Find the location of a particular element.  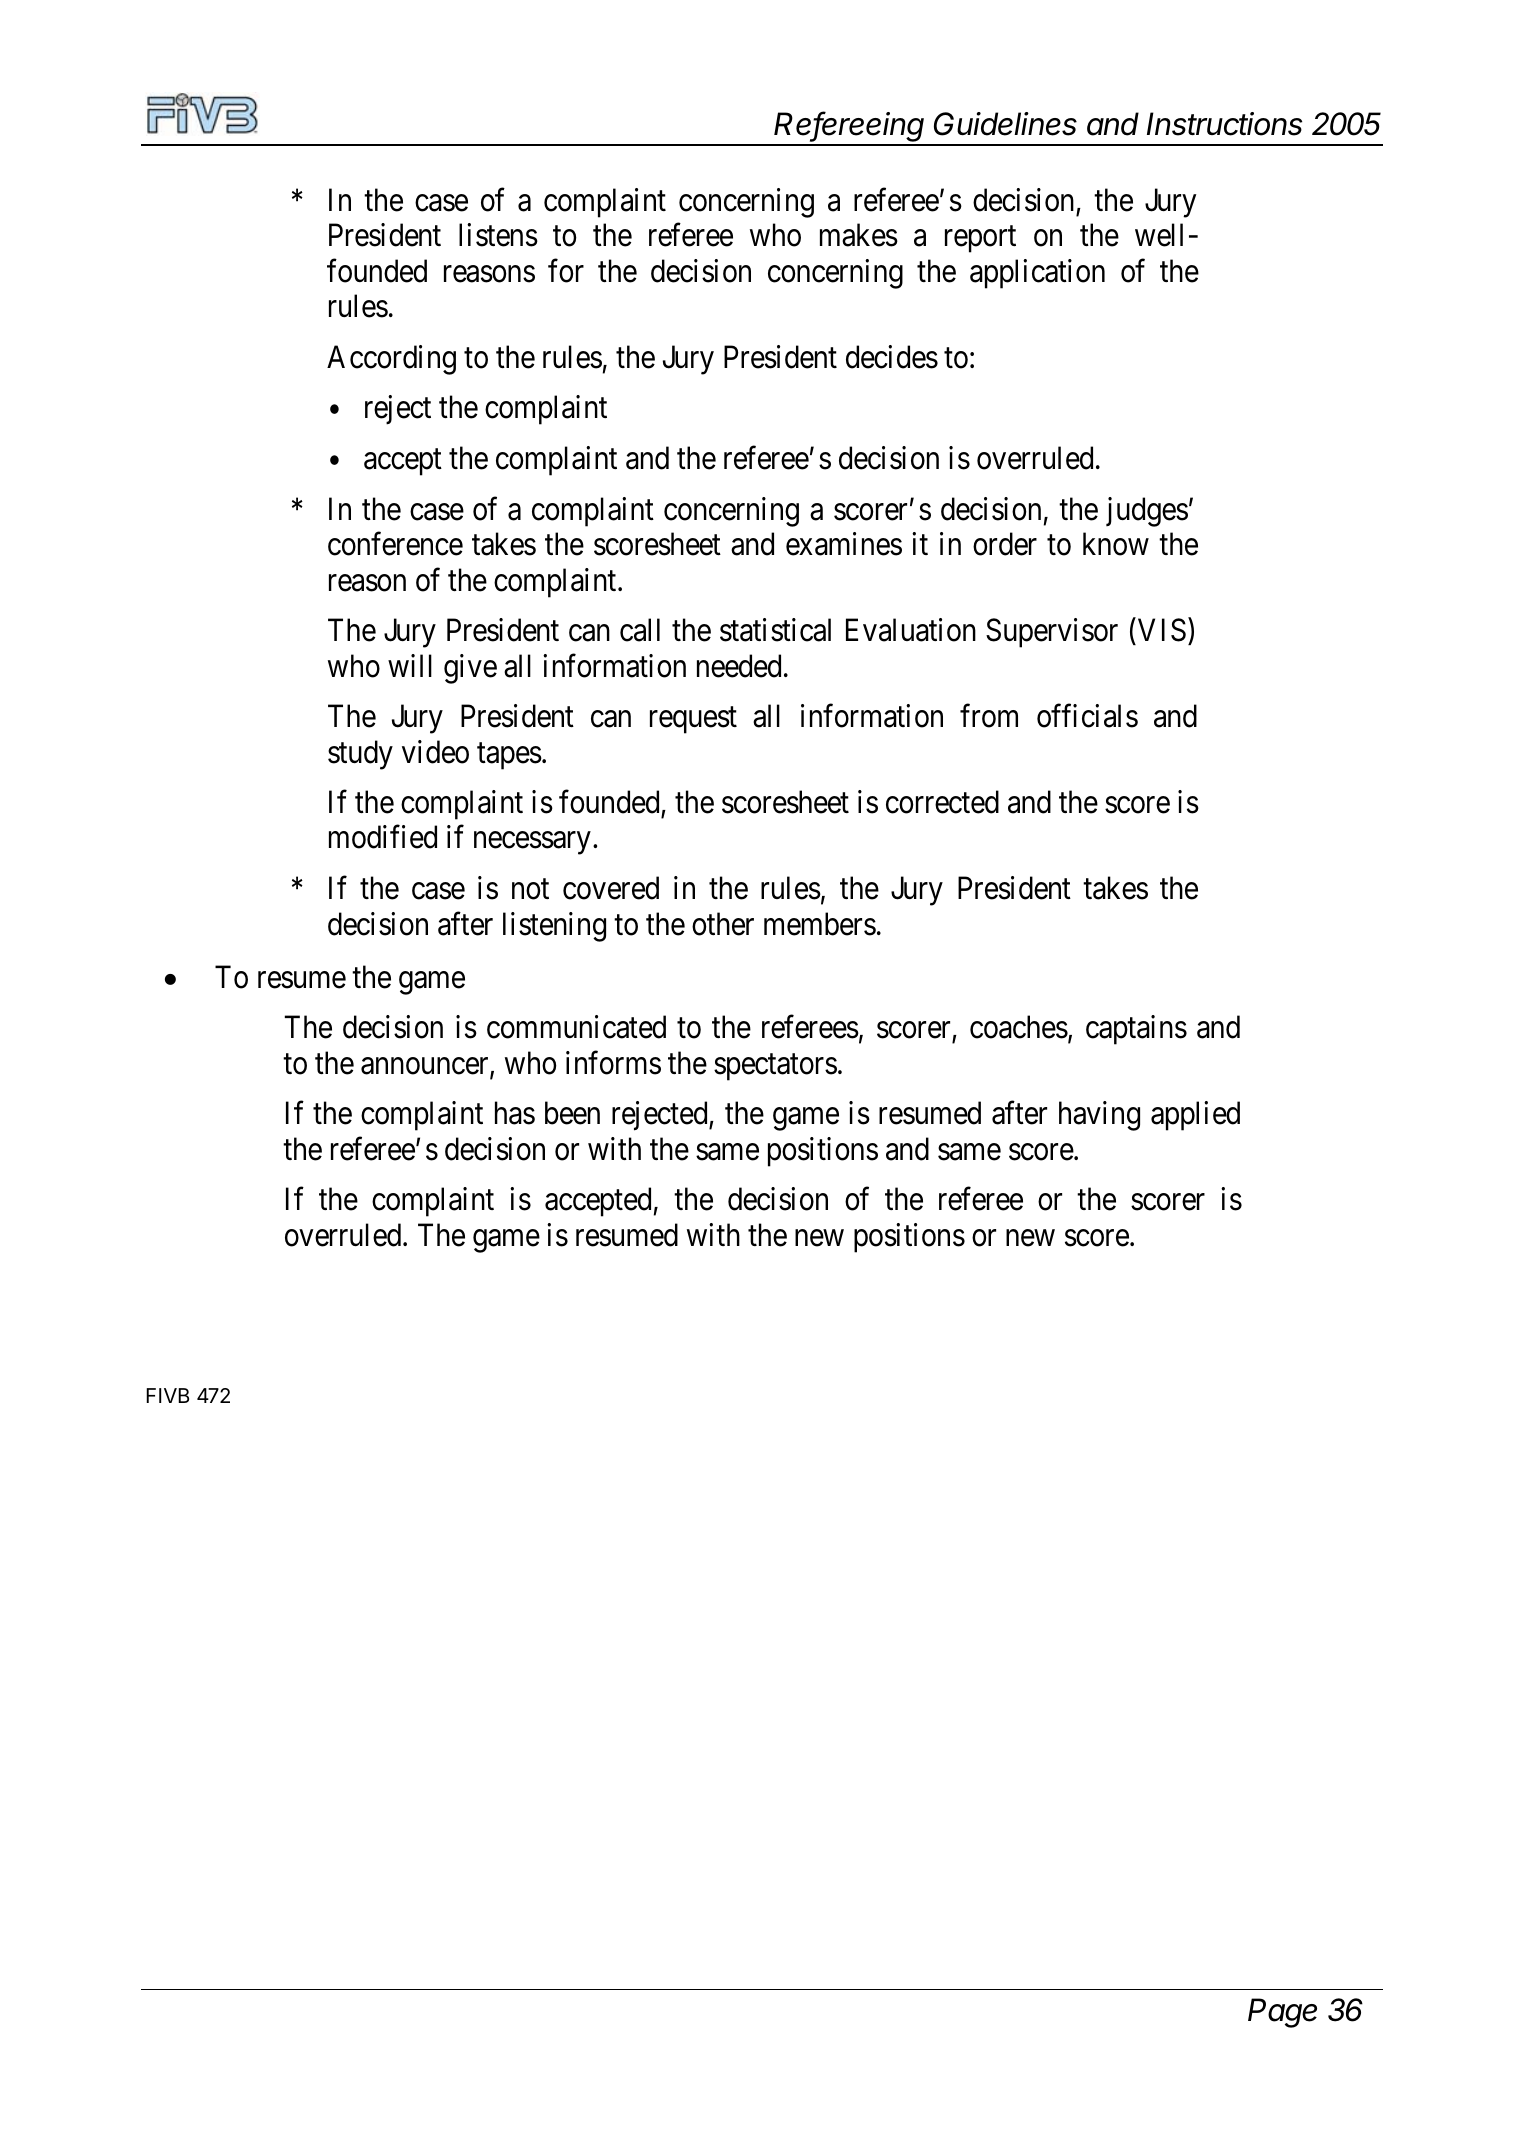

other is located at coordinates (723, 924).
